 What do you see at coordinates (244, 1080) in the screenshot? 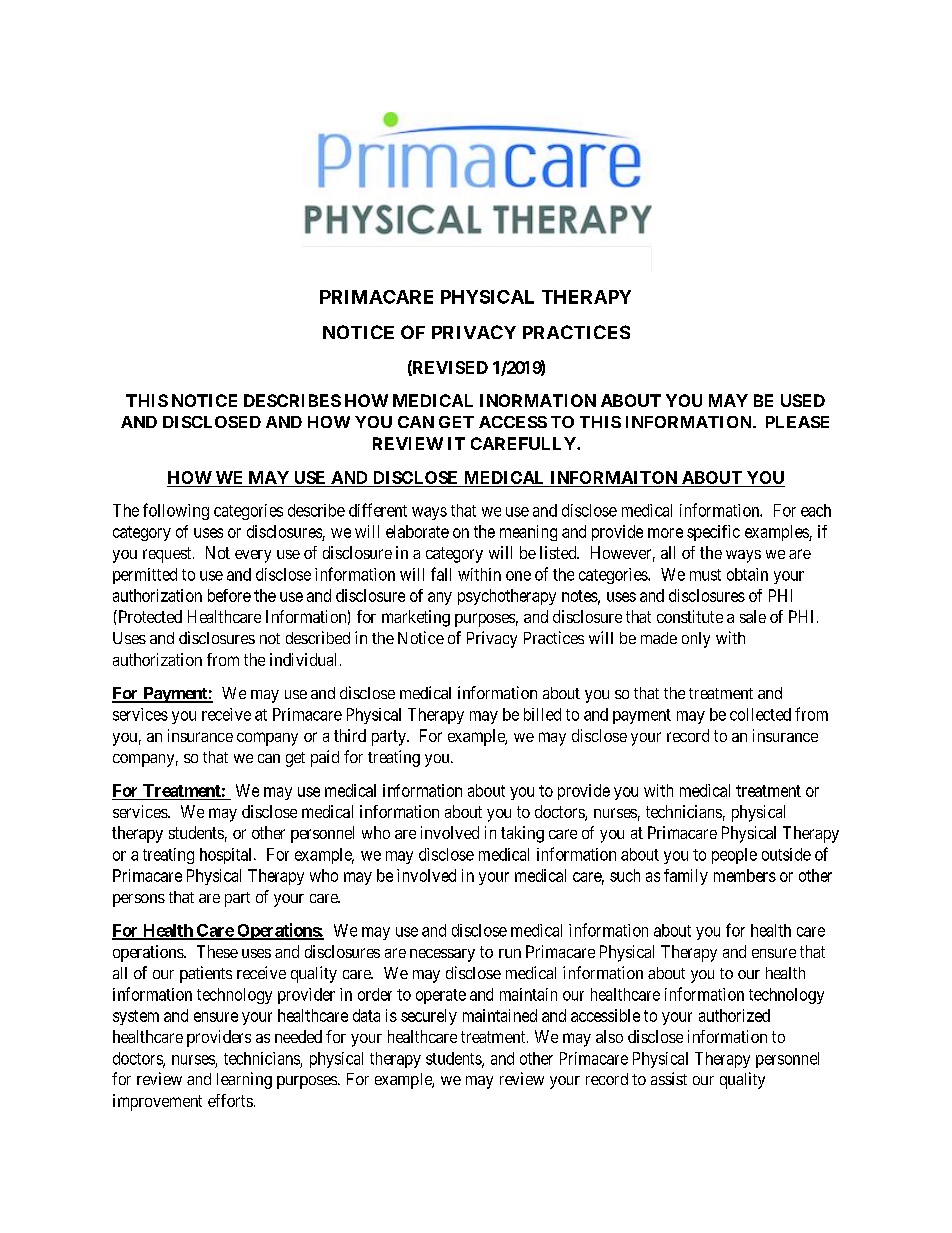
I see `learning` at bounding box center [244, 1080].
